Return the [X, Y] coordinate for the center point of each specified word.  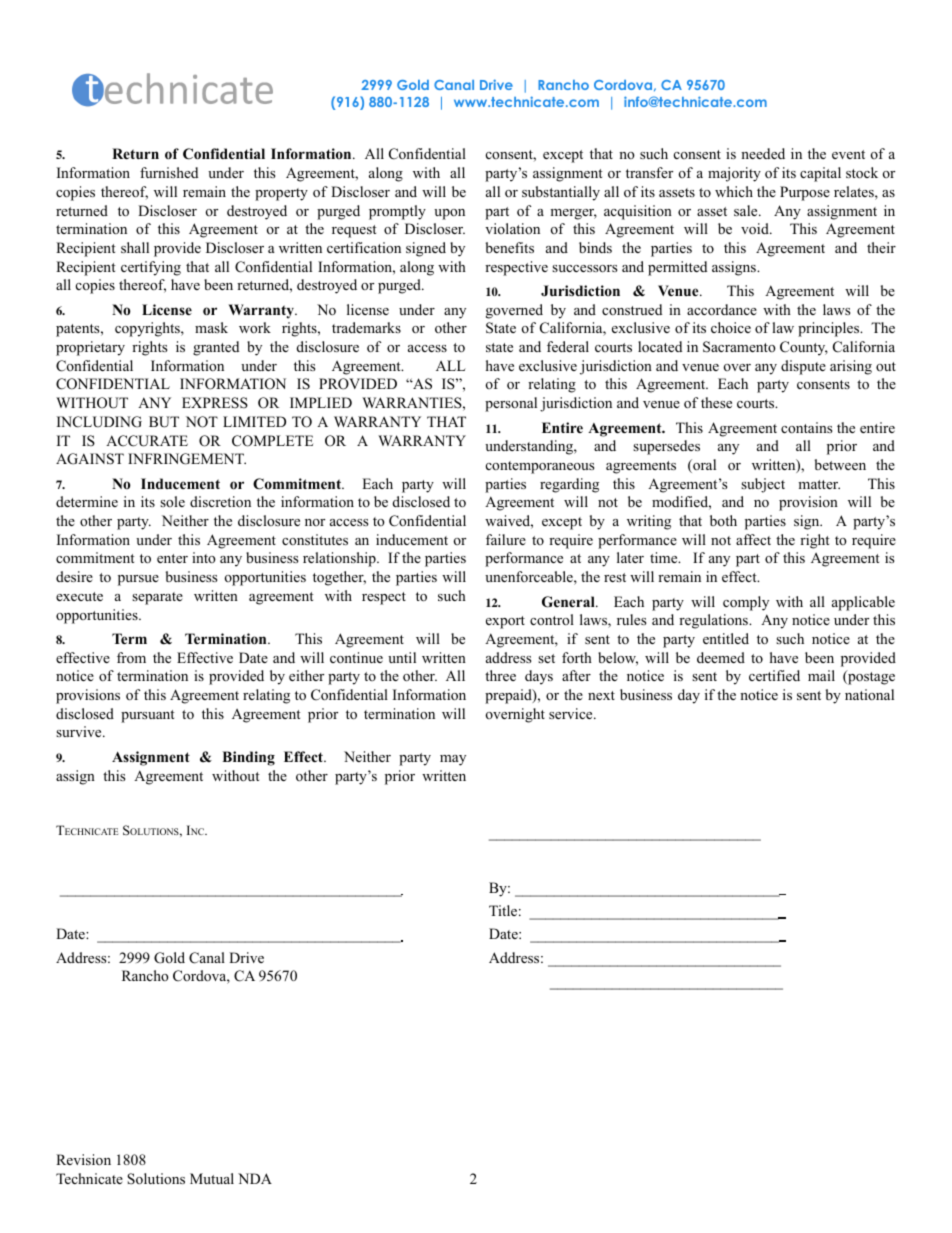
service [572, 713]
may [453, 760]
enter [172, 558]
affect [753, 539]
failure [506, 539]
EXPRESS [215, 403]
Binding [248, 758]
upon [449, 214]
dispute [803, 367]
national [869, 694]
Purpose [805, 193]
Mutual [212, 1178]
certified [774, 675]
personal [511, 404]
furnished [169, 172]
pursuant [148, 716]
